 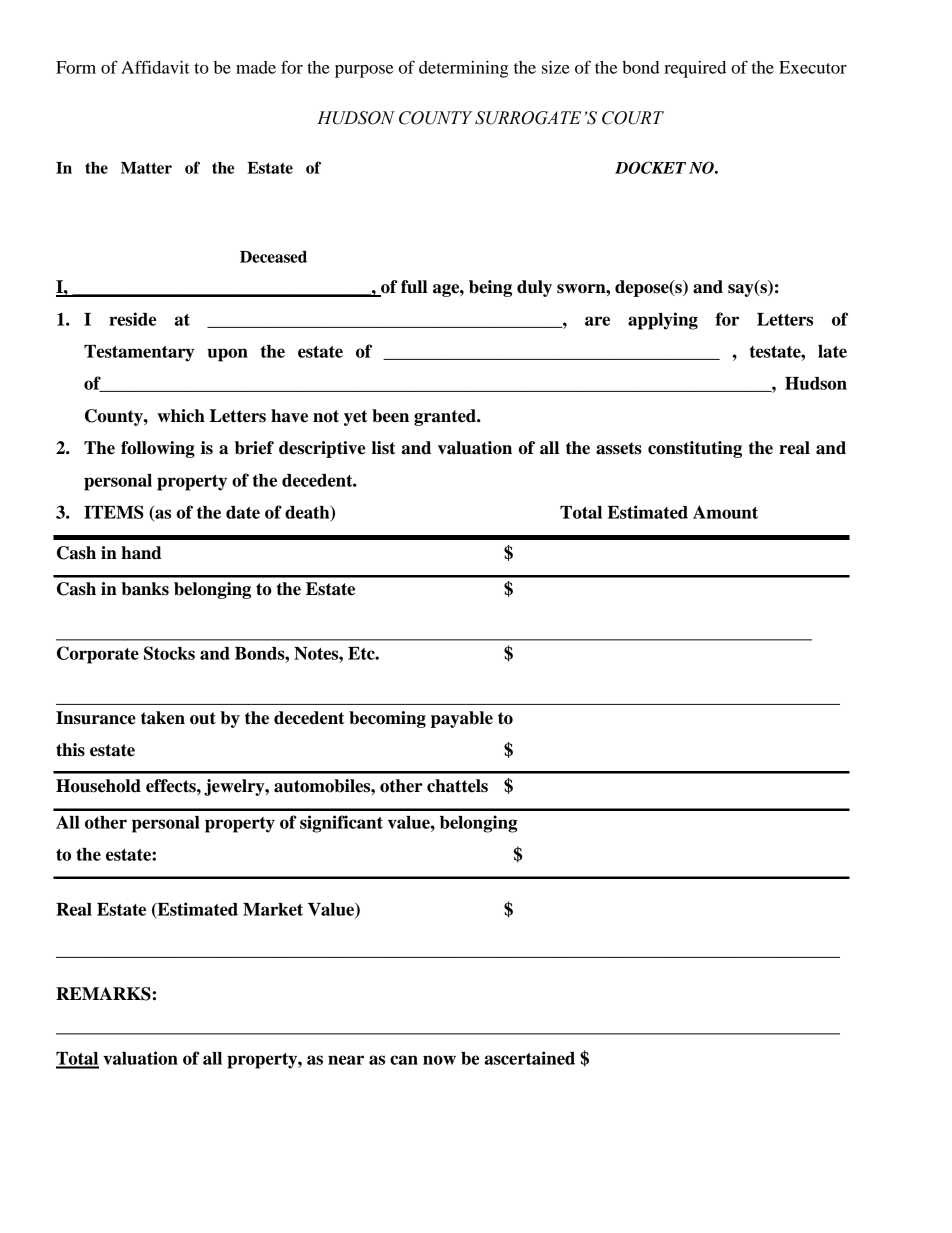 What do you see at coordinates (695, 69) in the screenshot?
I see `required` at bounding box center [695, 69].
